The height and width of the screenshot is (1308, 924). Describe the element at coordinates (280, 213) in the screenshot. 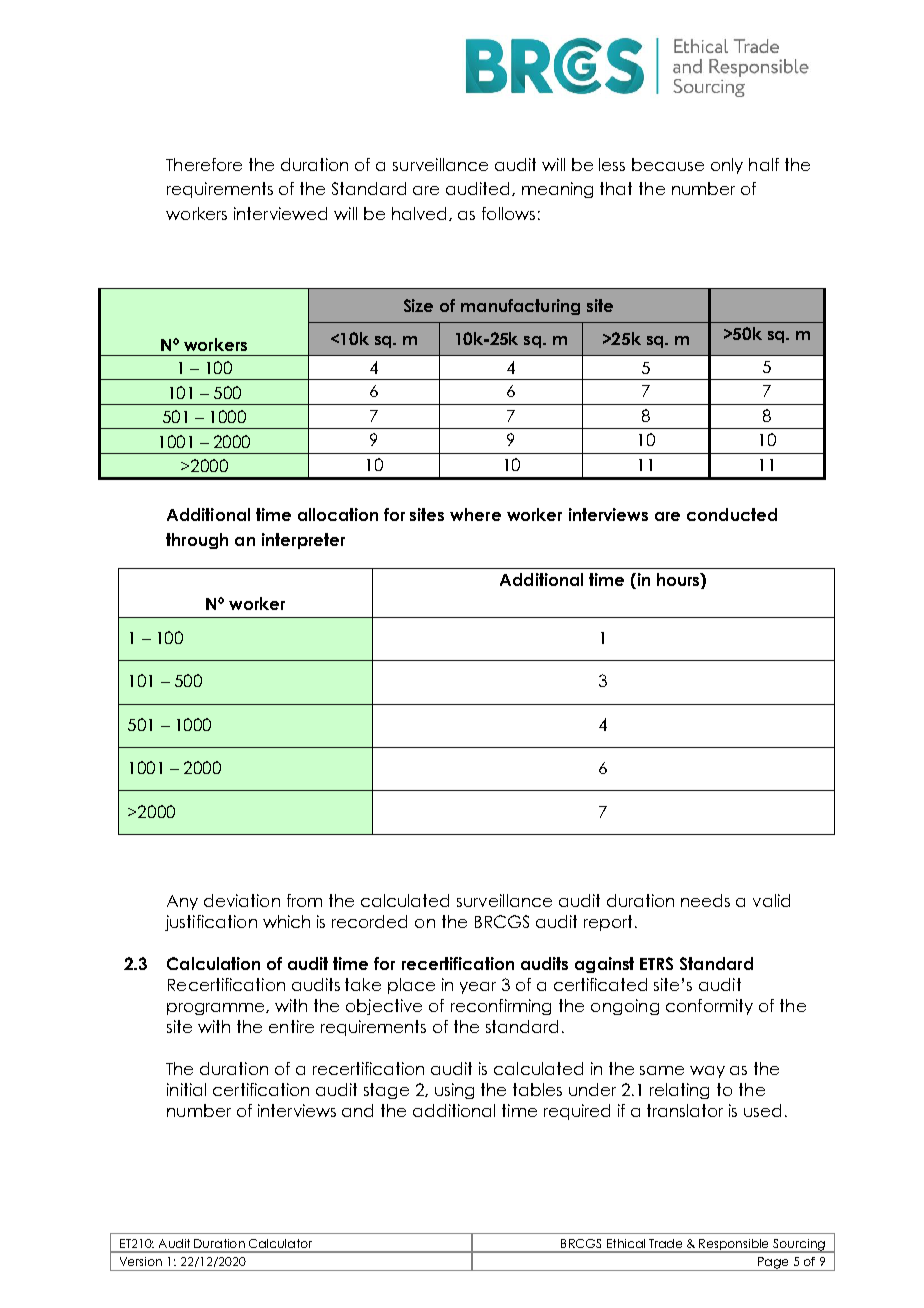

I see `interviewed` at that location.
